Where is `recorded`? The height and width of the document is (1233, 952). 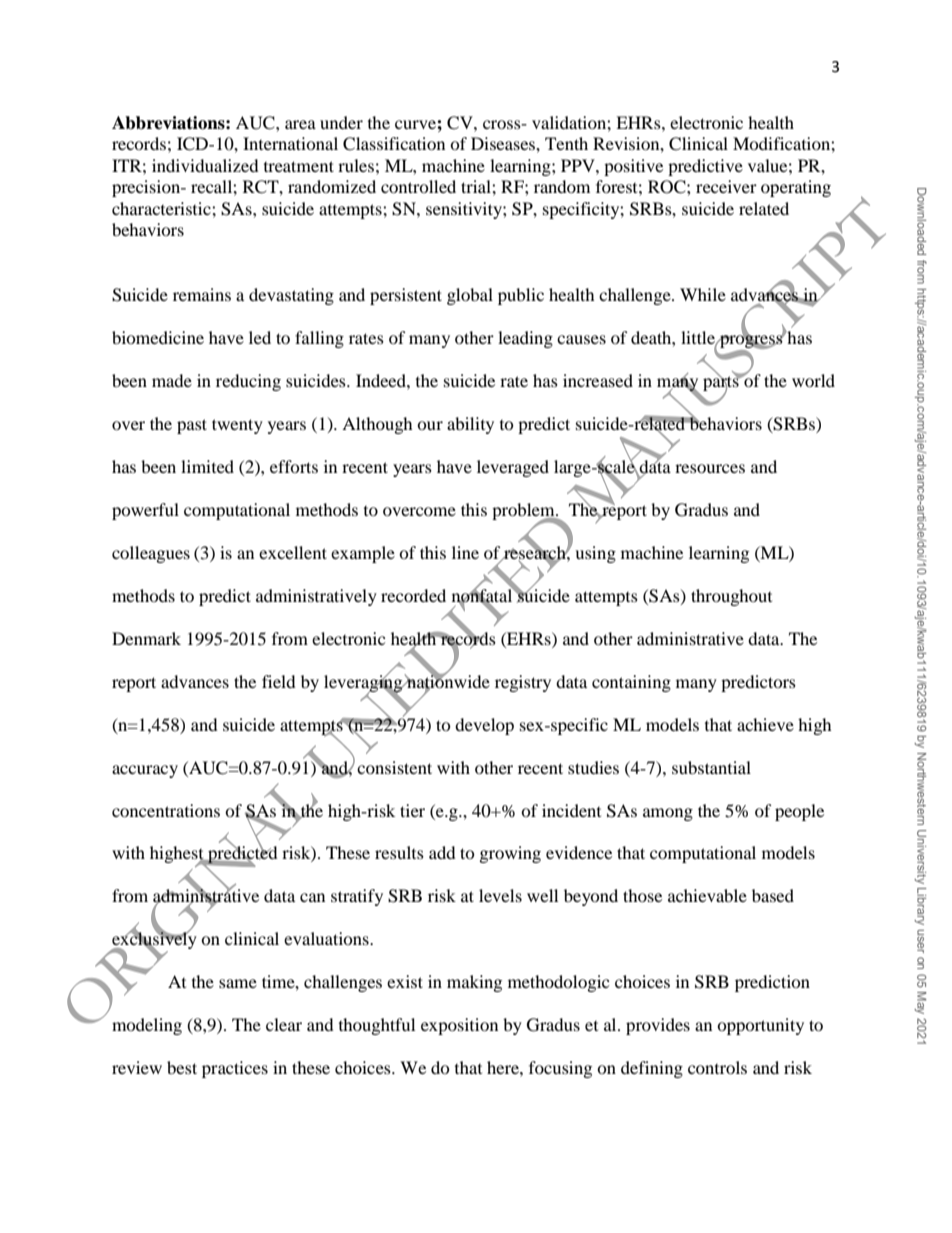
recorded is located at coordinates (413, 595).
